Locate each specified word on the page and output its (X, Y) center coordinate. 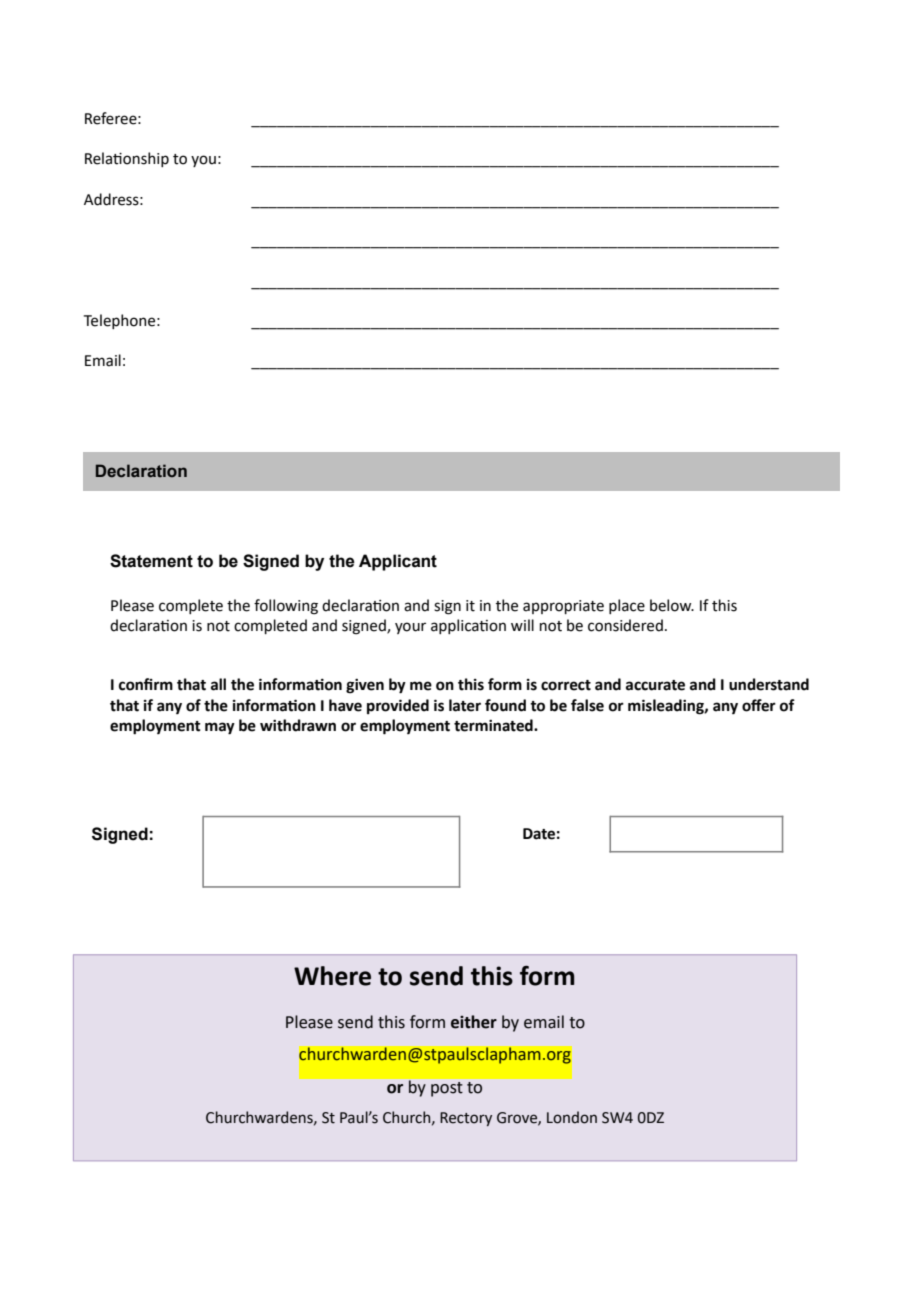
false (587, 705)
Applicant (398, 562)
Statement (151, 561)
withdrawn (298, 725)
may (220, 728)
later (465, 705)
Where (332, 976)
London (572, 1117)
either (474, 1022)
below (672, 605)
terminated (494, 725)
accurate (655, 685)
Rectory (466, 1119)
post (447, 1089)
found (505, 705)
